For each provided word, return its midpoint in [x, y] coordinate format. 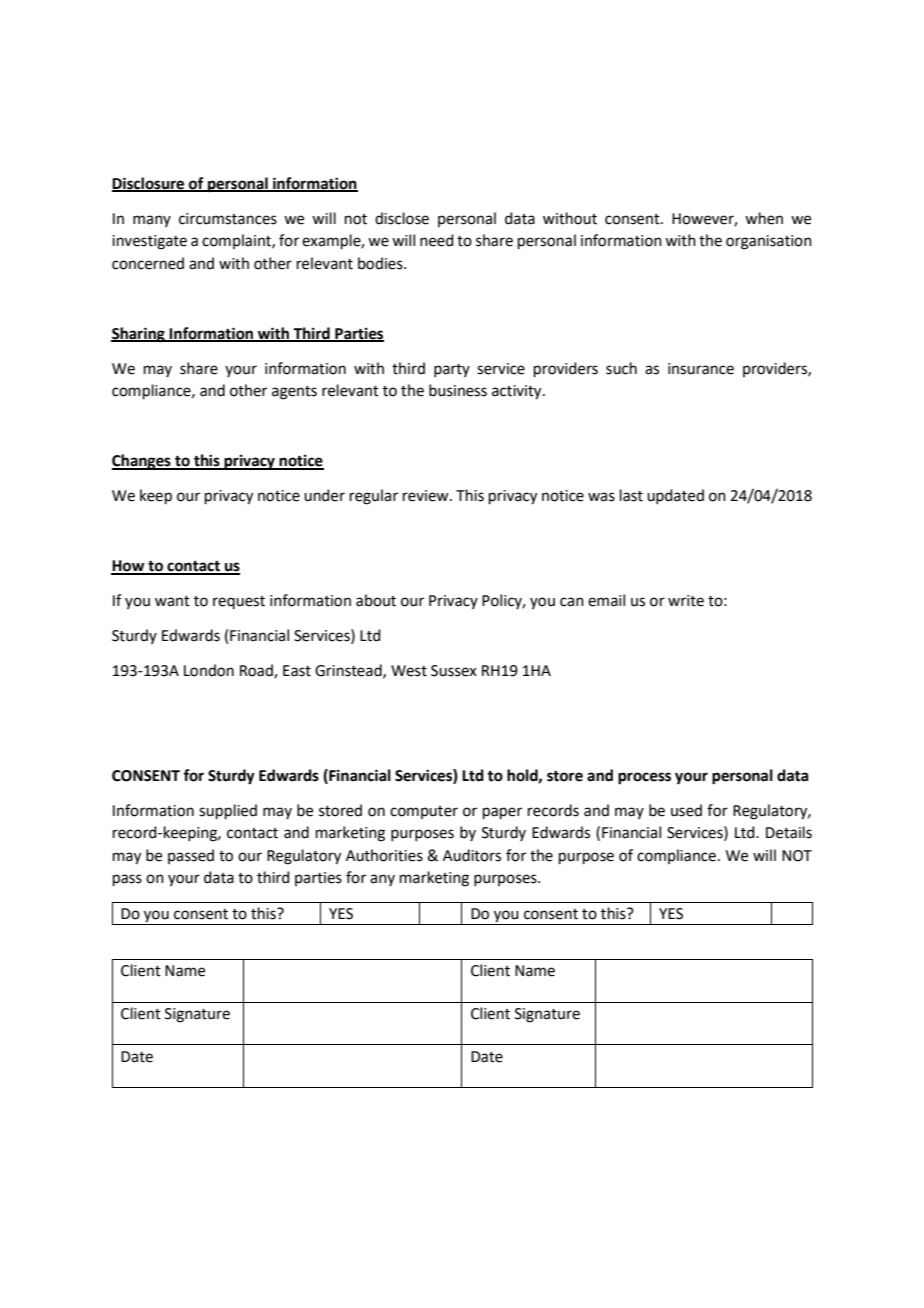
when [764, 218]
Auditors [472, 855]
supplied [228, 811]
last [631, 495]
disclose [402, 218]
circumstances [228, 219]
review [427, 496]
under [324, 495]
